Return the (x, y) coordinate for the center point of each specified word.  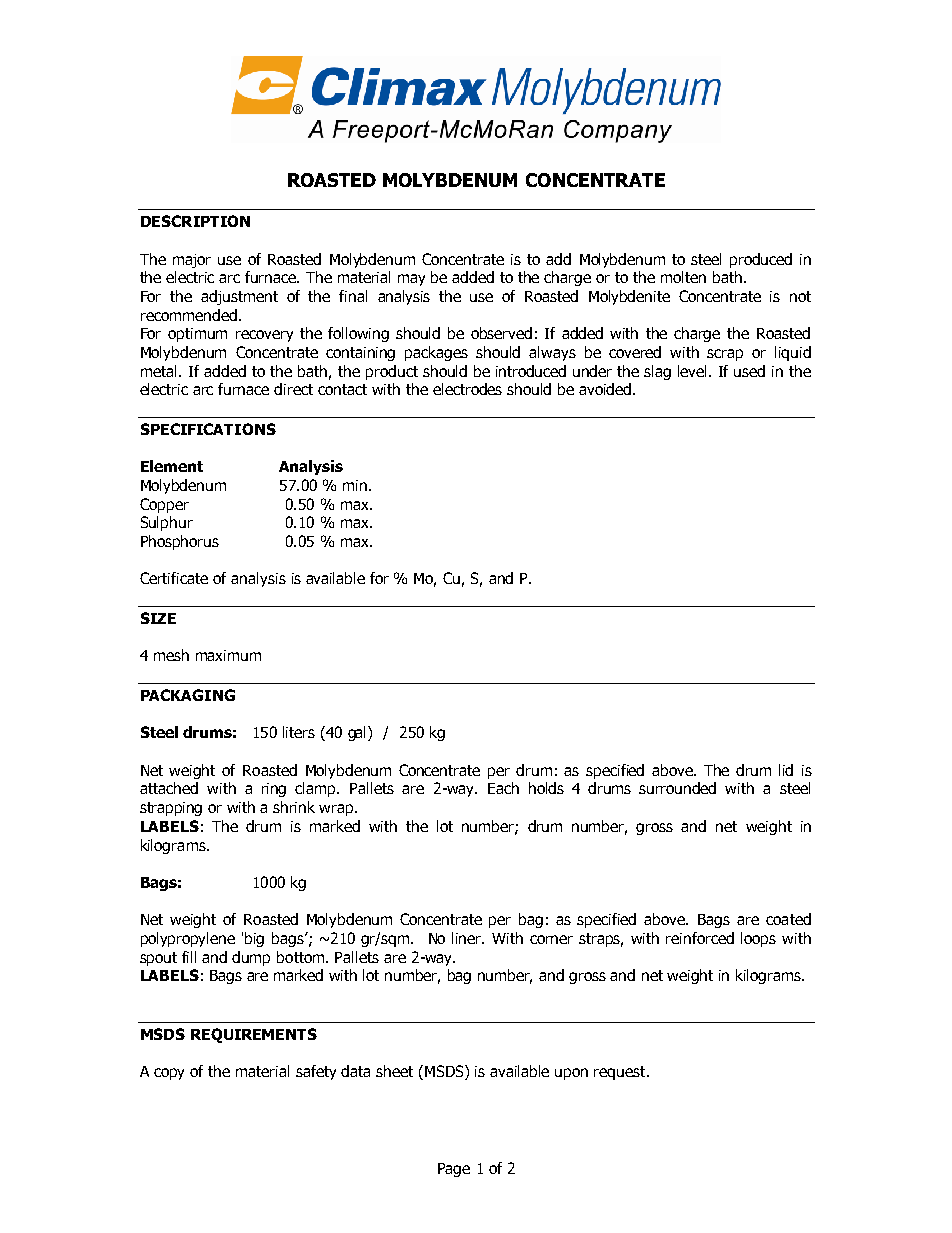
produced (761, 260)
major (192, 261)
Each (503, 788)
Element (172, 466)
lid (786, 770)
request (621, 1073)
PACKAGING (188, 695)
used (749, 371)
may (411, 280)
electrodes (467, 389)
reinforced (700, 938)
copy (169, 1074)
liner (468, 938)
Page (454, 1170)
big (254, 939)
